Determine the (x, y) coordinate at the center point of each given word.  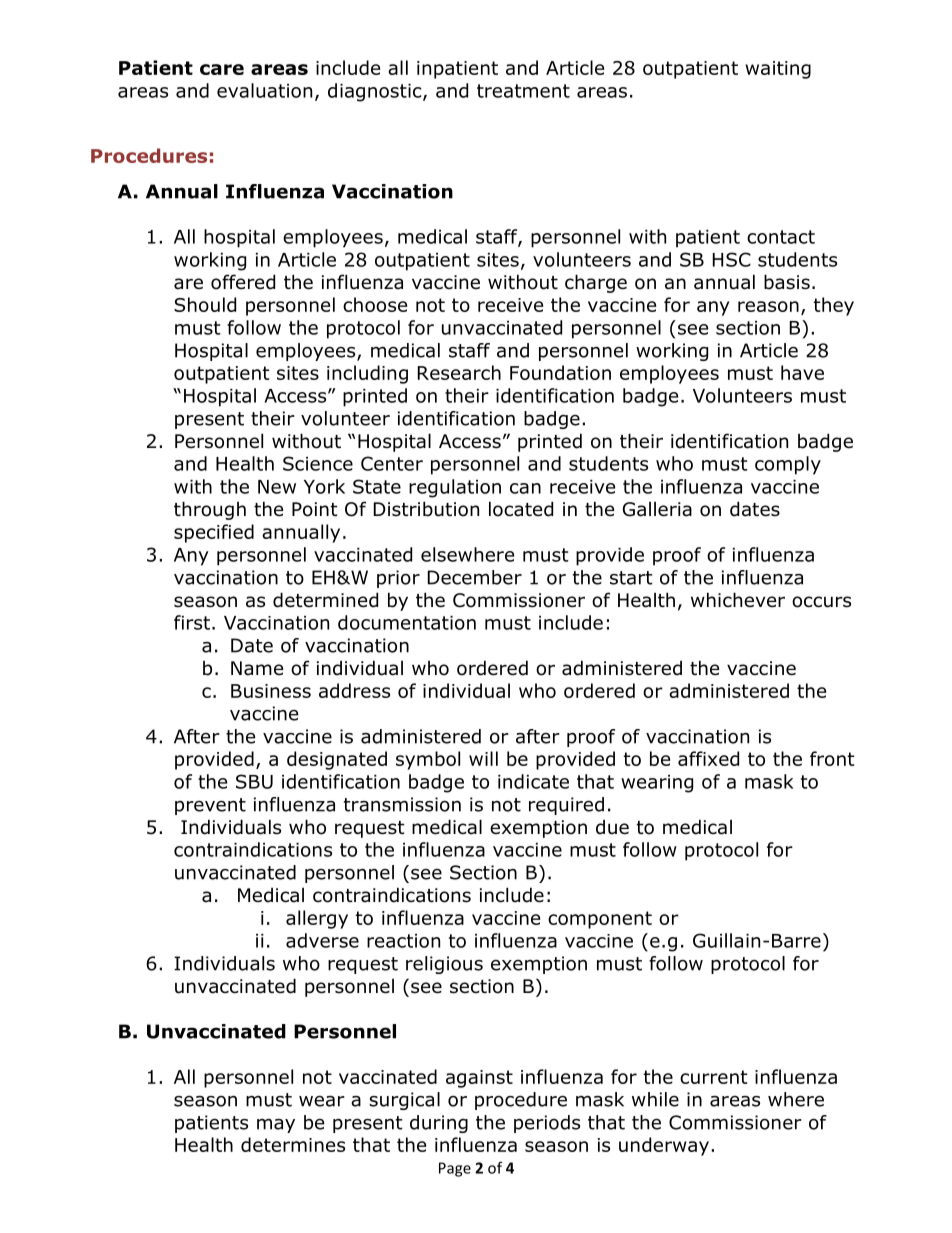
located (521, 509)
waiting (778, 70)
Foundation (560, 372)
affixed (708, 758)
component (600, 920)
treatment (523, 91)
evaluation (264, 90)
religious (444, 965)
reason (768, 306)
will (483, 758)
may (276, 1126)
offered (243, 282)
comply (788, 465)
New (277, 487)
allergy (317, 919)
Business (271, 691)
